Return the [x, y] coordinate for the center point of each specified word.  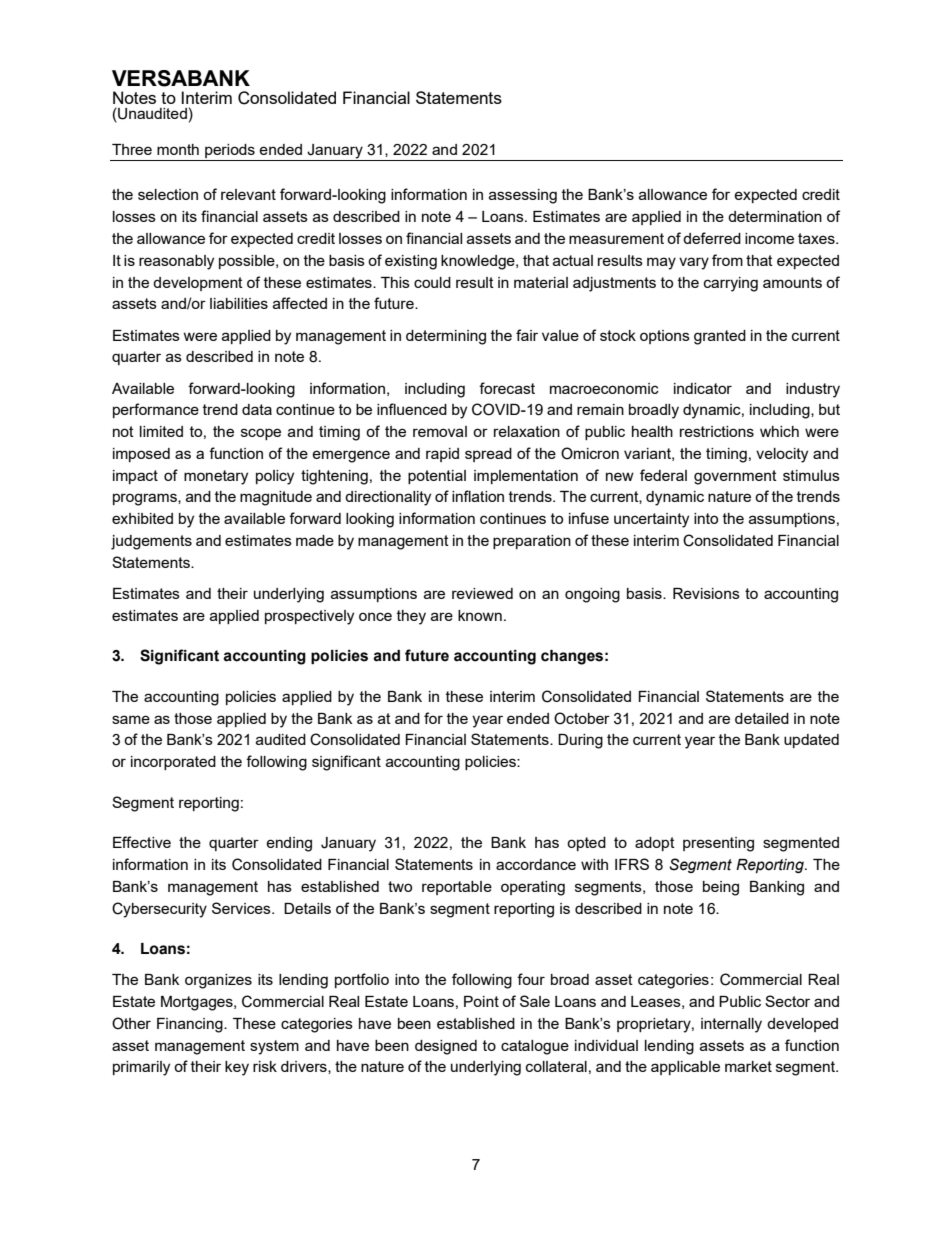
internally [731, 1025]
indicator [703, 388]
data [257, 409]
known [480, 615]
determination [775, 216]
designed [446, 1047]
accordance [536, 864]
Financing [191, 1025]
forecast [507, 388]
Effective [142, 842]
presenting [718, 844]
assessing [523, 196]
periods [230, 151]
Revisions [706, 593]
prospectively [309, 617]
